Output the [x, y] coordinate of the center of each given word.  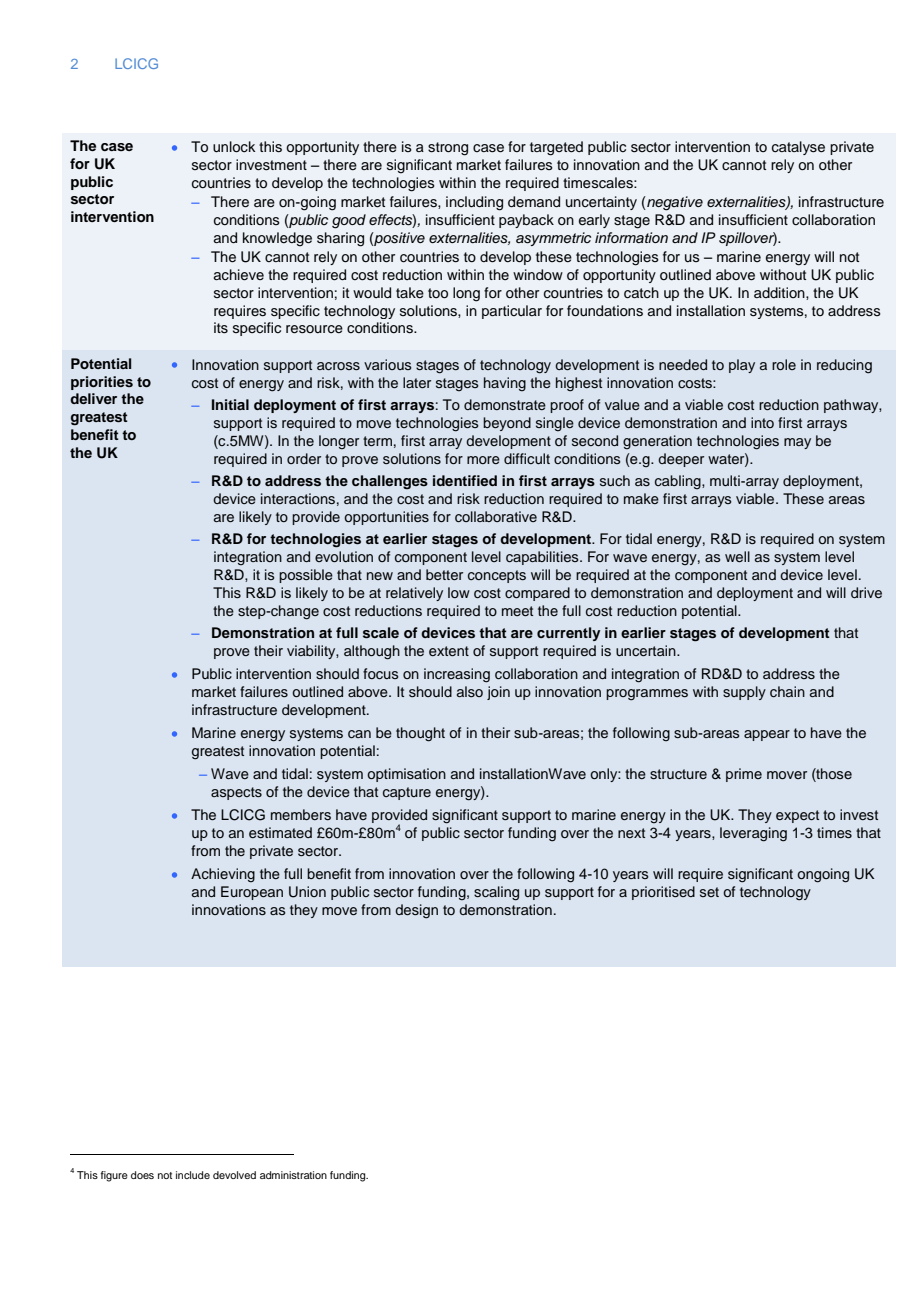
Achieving [223, 875]
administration [293, 1175]
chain [787, 692]
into [762, 422]
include [193, 1175]
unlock [234, 147]
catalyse [798, 148]
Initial [230, 404]
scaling [496, 893]
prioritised [663, 893]
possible [306, 576]
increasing [457, 675]
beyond [507, 424]
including [474, 203]
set [709, 892]
